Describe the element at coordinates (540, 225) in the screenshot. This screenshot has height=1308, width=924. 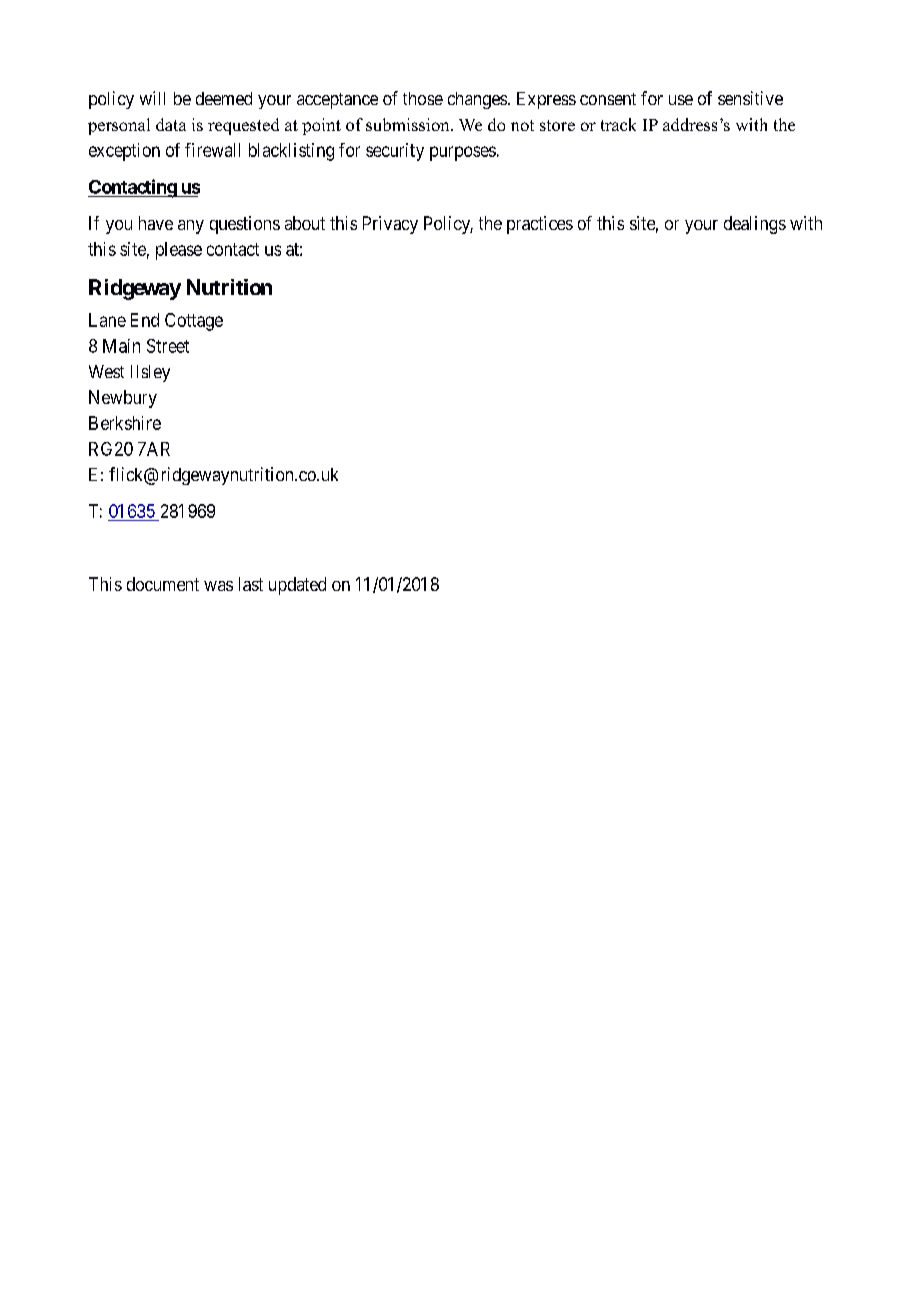
I see `practices` at that location.
